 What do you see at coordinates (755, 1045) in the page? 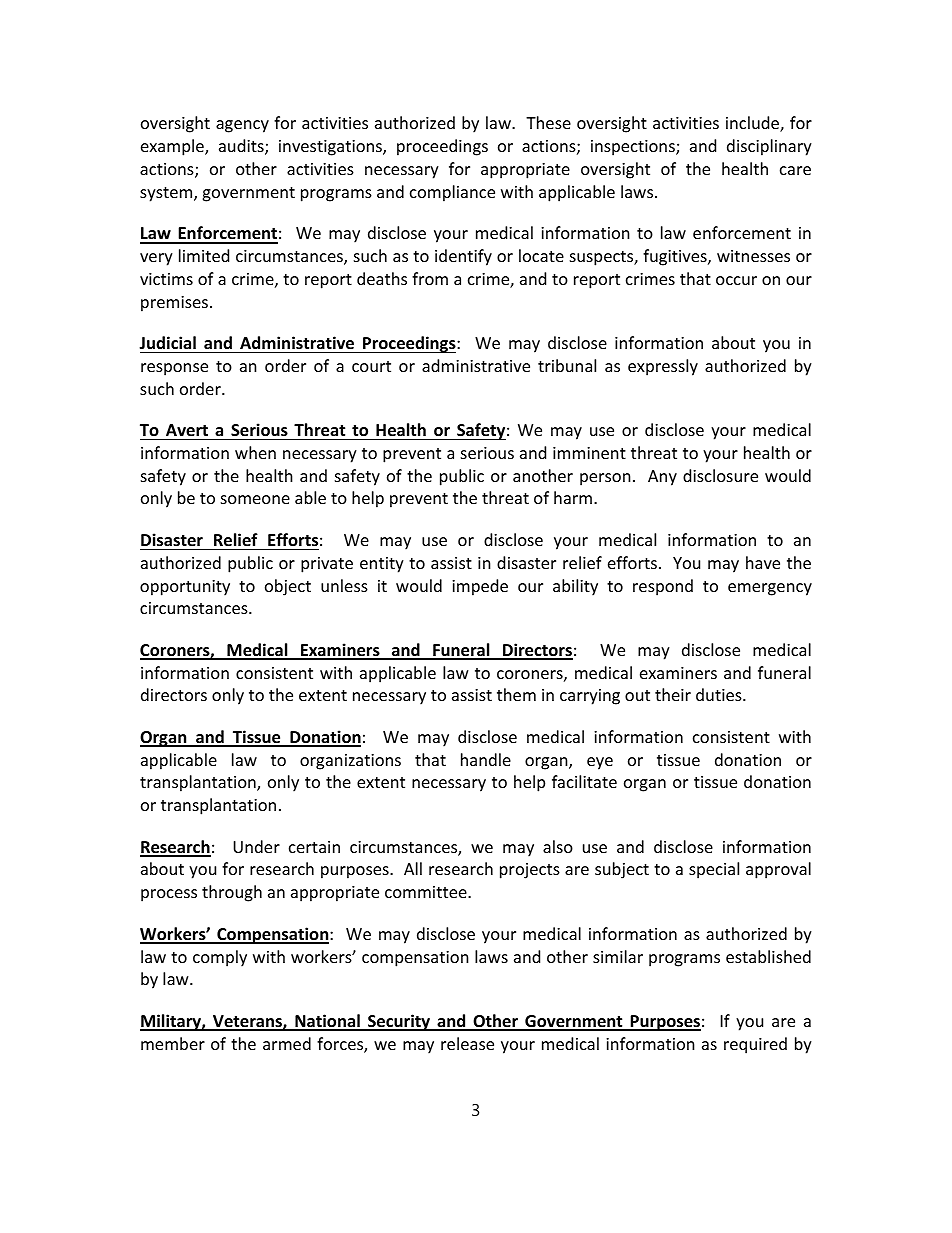
I see `required` at bounding box center [755, 1045].
